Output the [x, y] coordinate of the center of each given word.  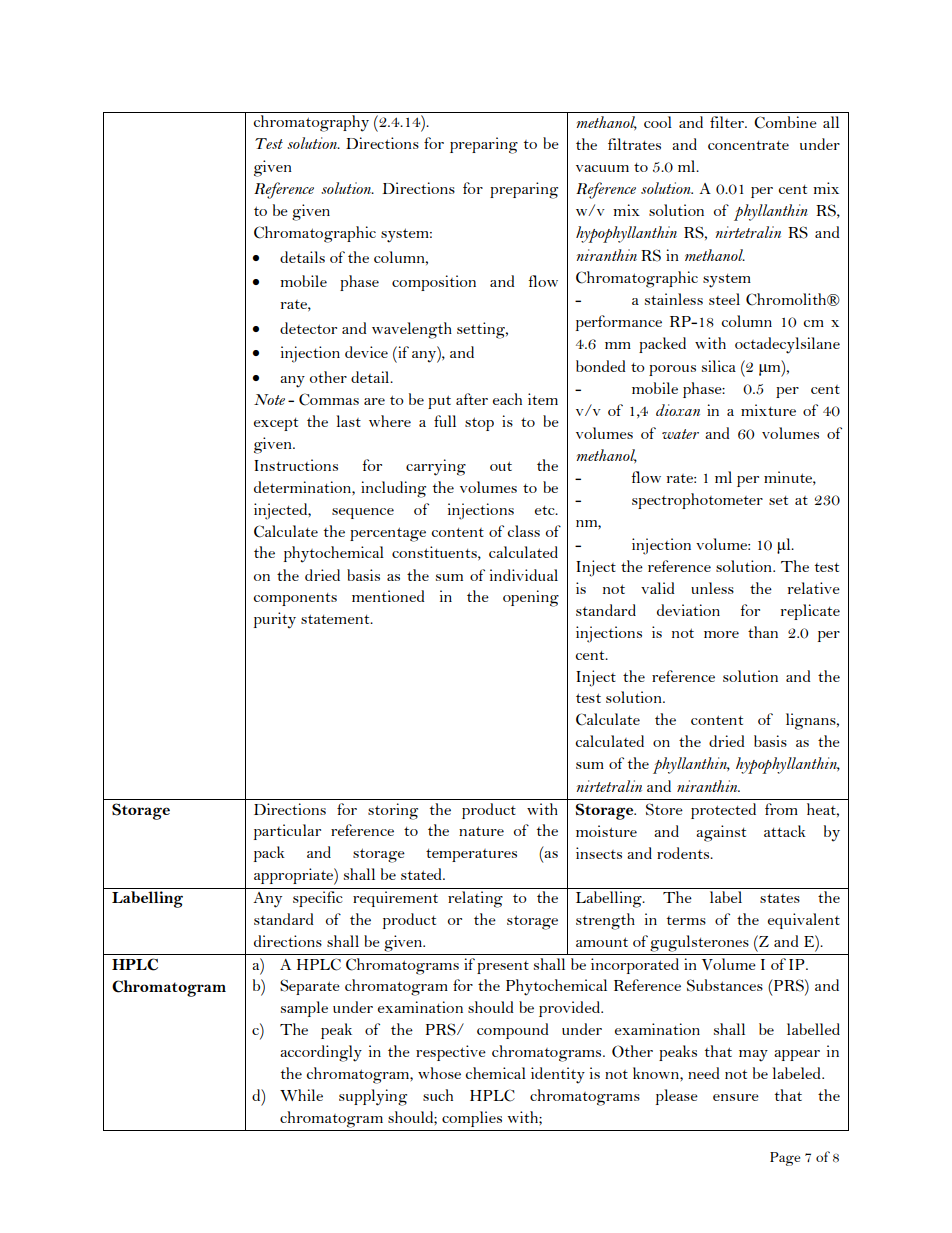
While [301, 1095]
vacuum [602, 168]
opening [531, 598]
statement [336, 619]
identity [558, 1075]
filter [728, 122]
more [721, 634]
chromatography [311, 123]
